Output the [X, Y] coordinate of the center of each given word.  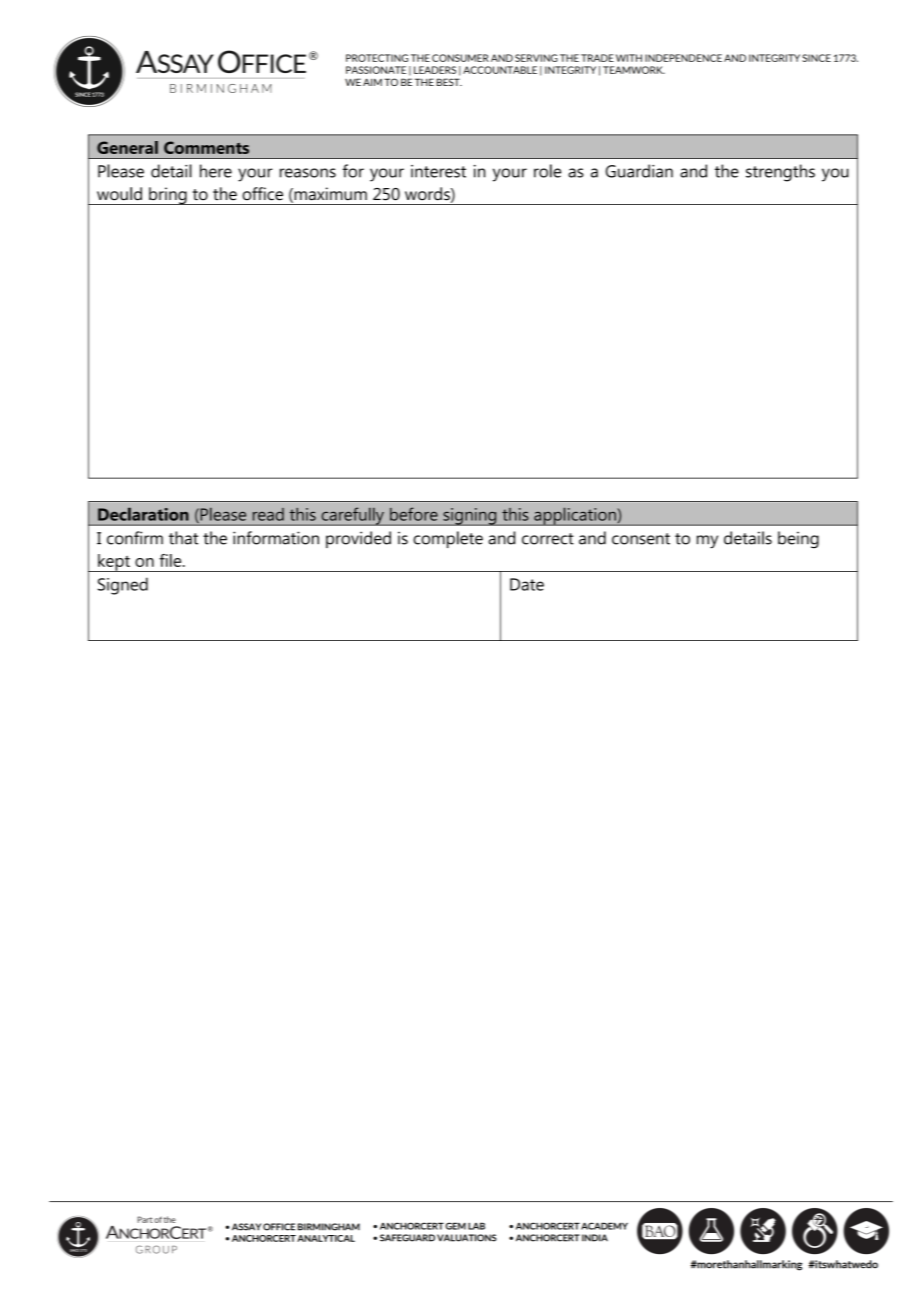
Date [527, 584]
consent [641, 539]
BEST [449, 82]
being [798, 540]
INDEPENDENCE [683, 58]
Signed [123, 586]
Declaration [143, 514]
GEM [455, 1226]
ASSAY [246, 1227]
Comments [206, 147]
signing [470, 517]
